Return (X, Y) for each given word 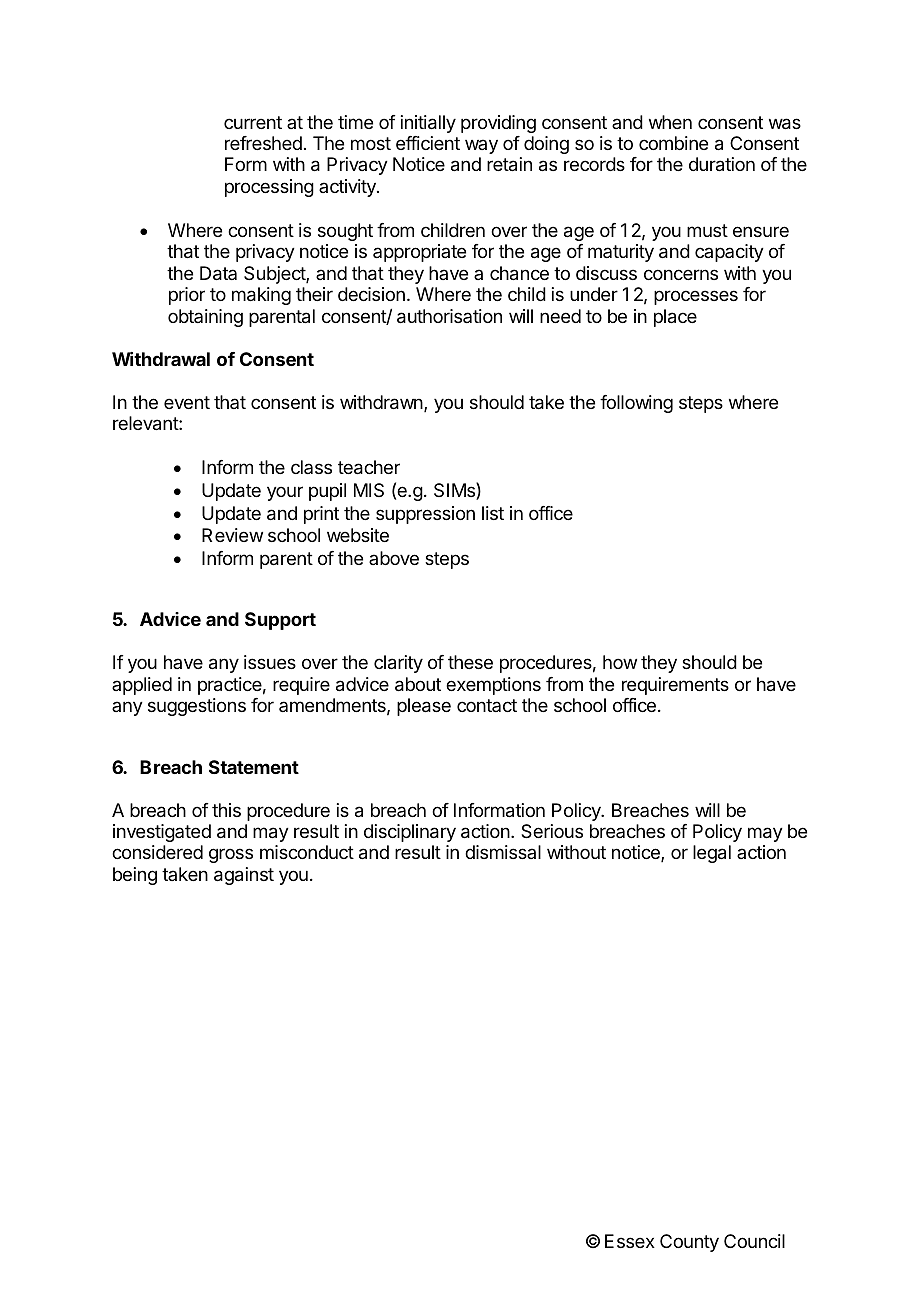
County (689, 1243)
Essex (630, 1241)
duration (722, 164)
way (481, 146)
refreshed (263, 143)
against (244, 876)
